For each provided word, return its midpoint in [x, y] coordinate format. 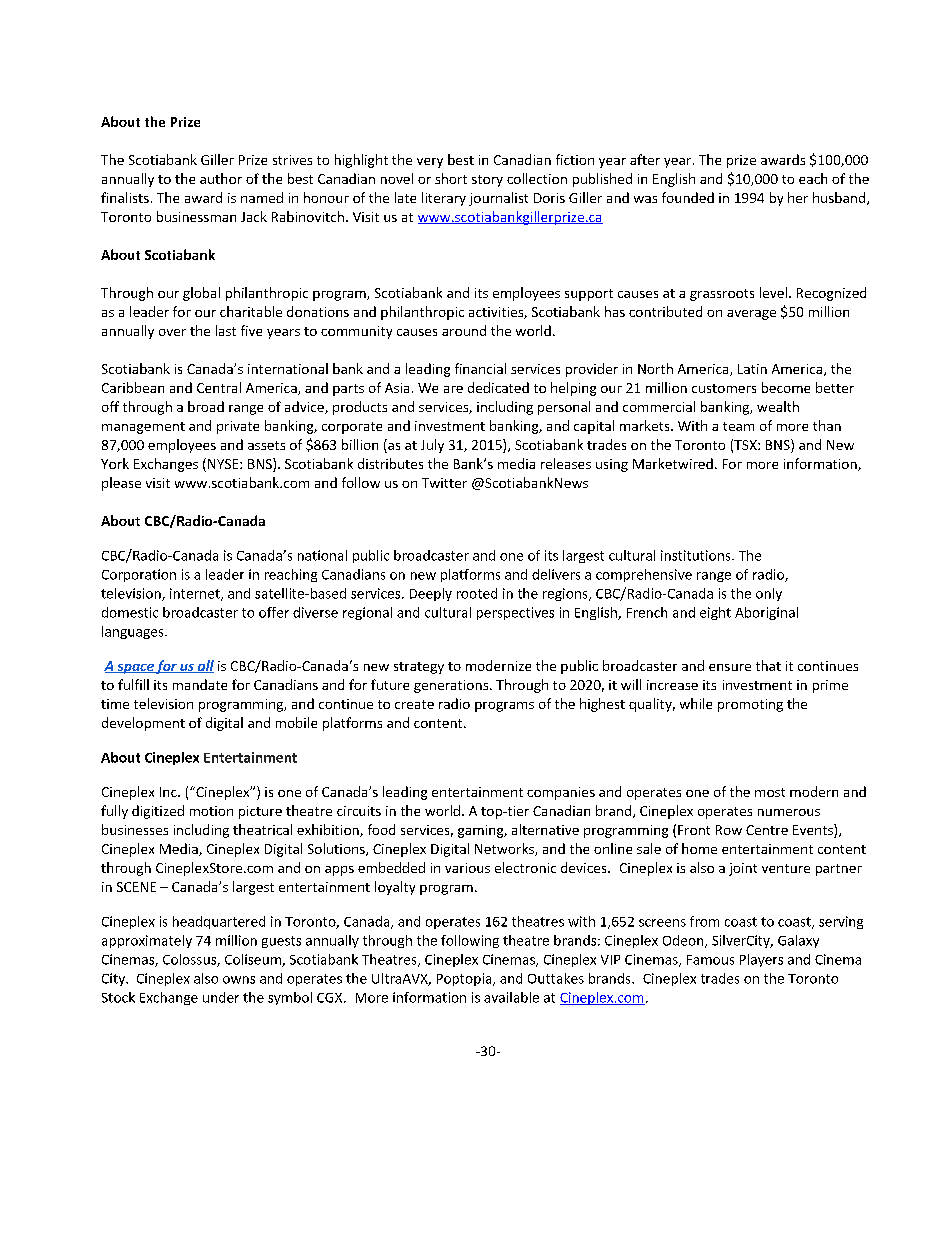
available [511, 997]
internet [196, 594]
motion [211, 811]
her [798, 197]
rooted [477, 593]
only [769, 594]
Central [219, 387]
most [770, 792]
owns [239, 980]
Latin [752, 369]
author [221, 178]
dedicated [498, 387]
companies [561, 793]
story [487, 181]
